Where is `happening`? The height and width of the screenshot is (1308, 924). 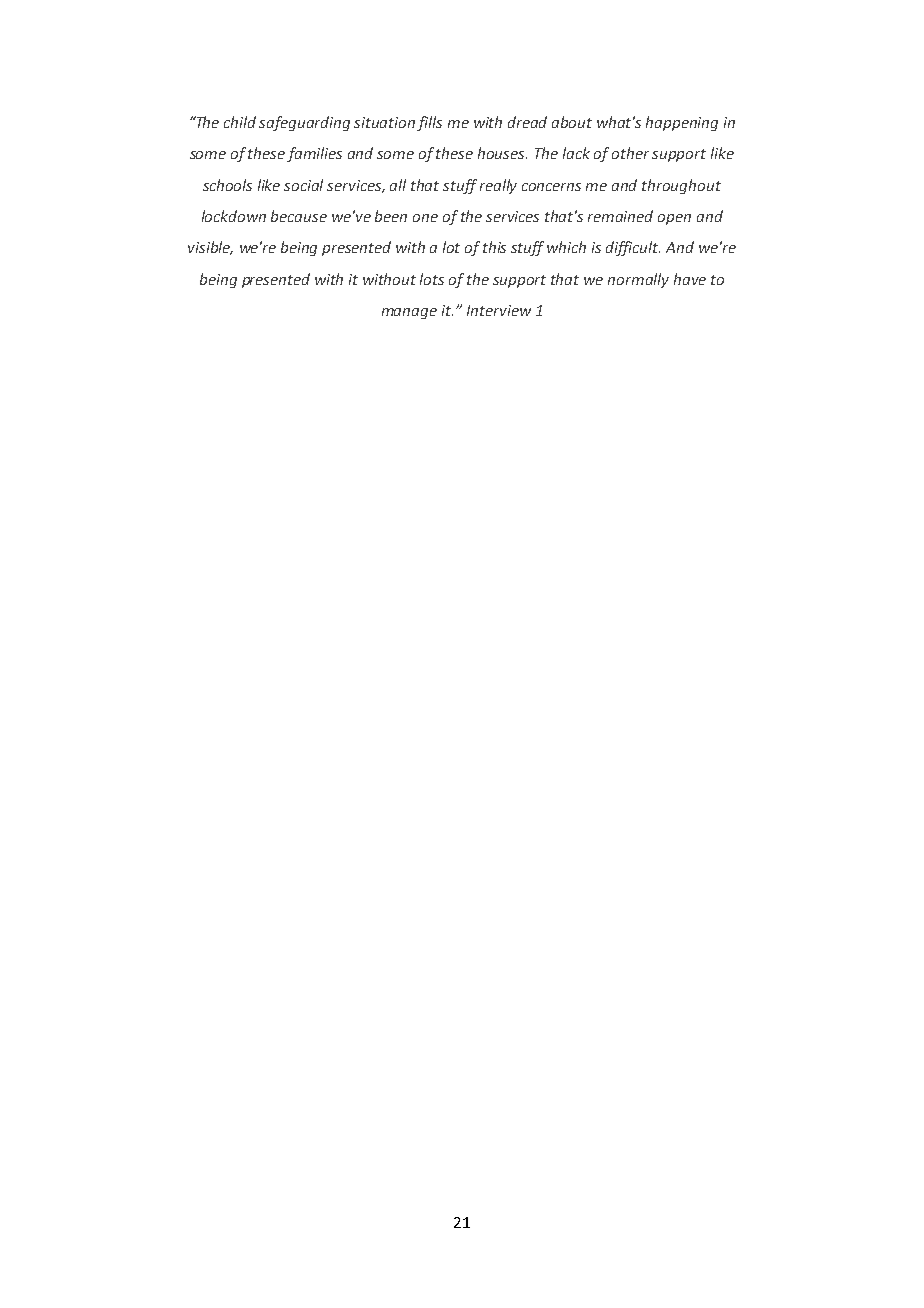 happening is located at coordinates (682, 123).
